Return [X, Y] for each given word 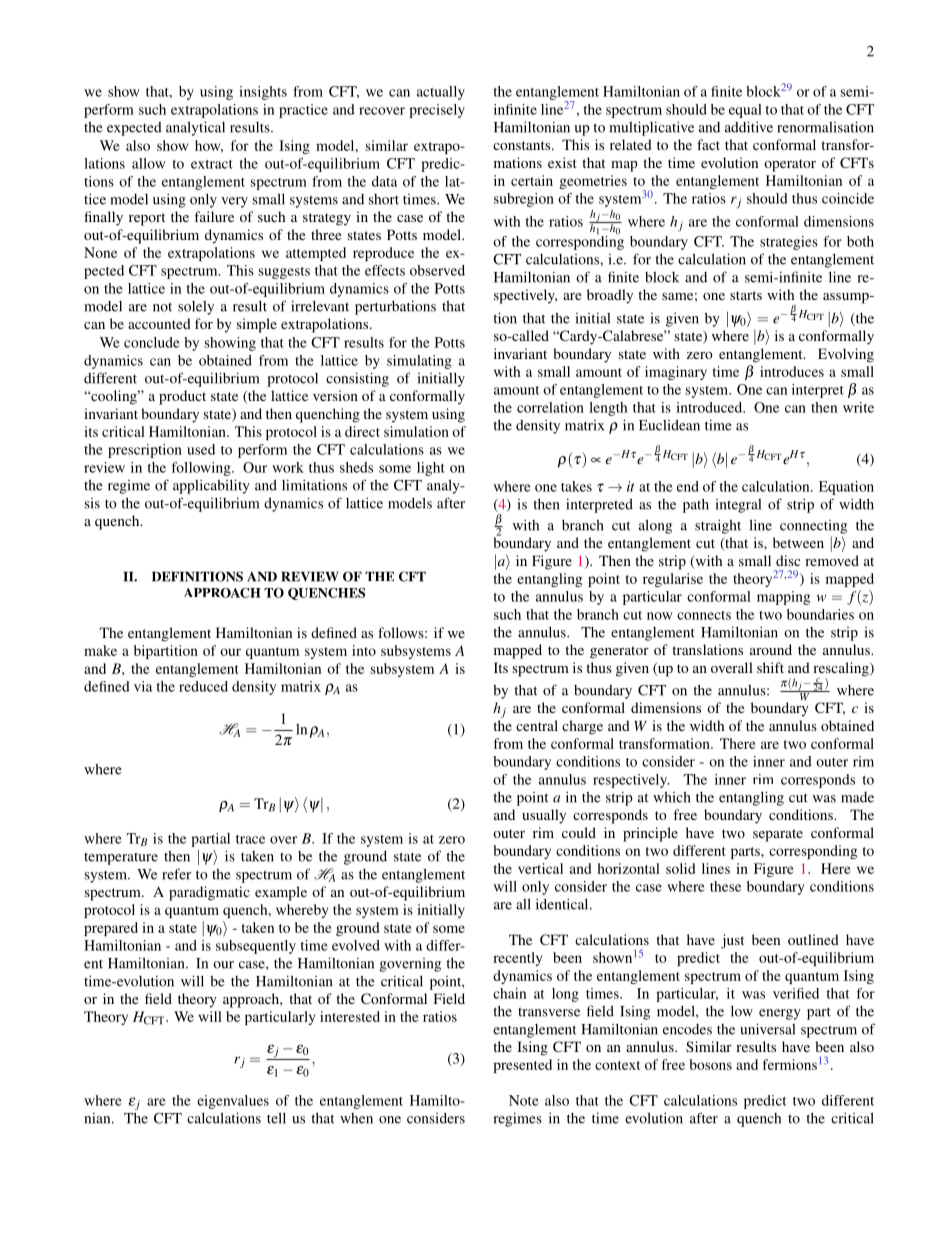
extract [212, 164]
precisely [437, 111]
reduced [203, 686]
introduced [710, 407]
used [201, 449]
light [431, 469]
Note [524, 1100]
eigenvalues [233, 1102]
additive [749, 127]
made [857, 797]
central [537, 725]
